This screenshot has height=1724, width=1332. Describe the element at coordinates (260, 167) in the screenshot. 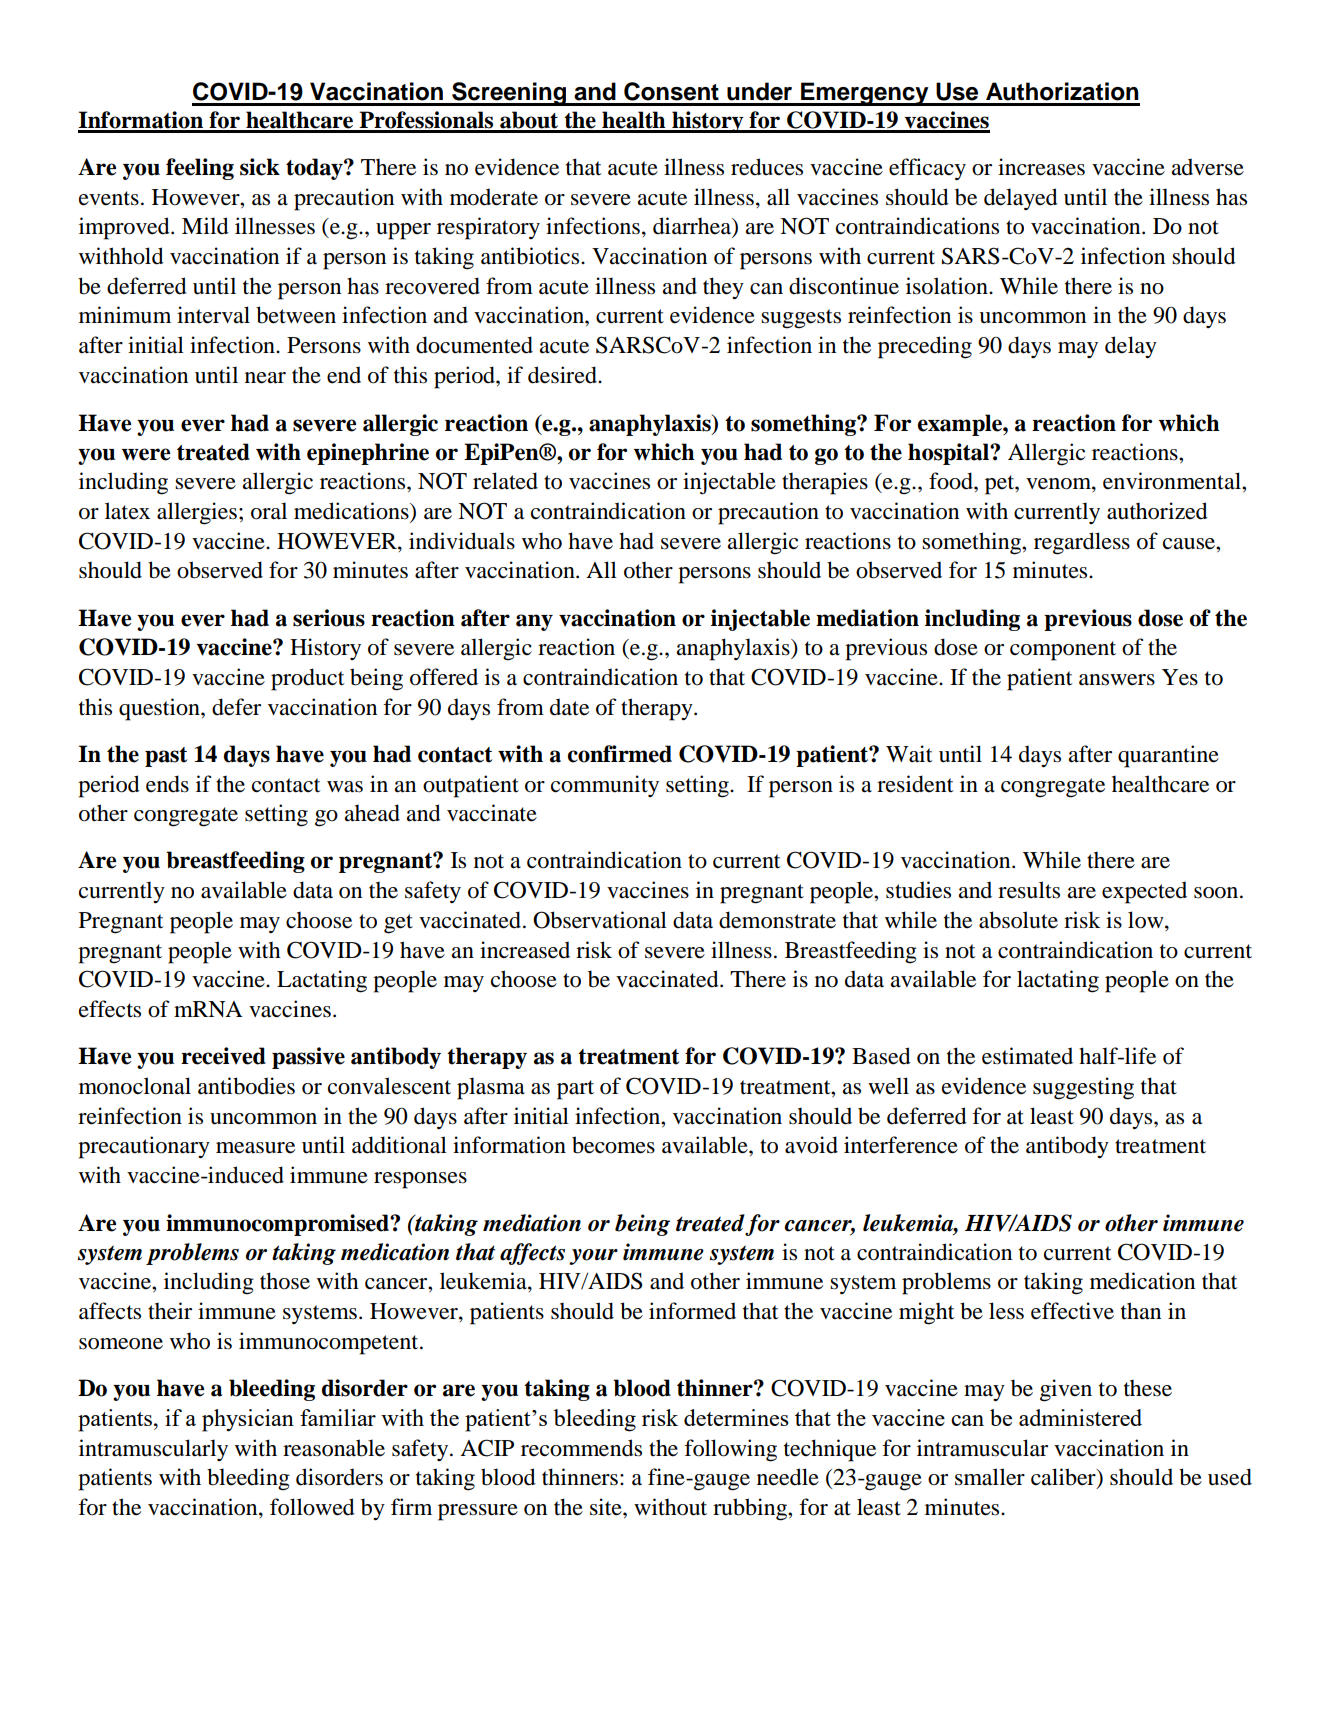

I see `sick` at that location.
